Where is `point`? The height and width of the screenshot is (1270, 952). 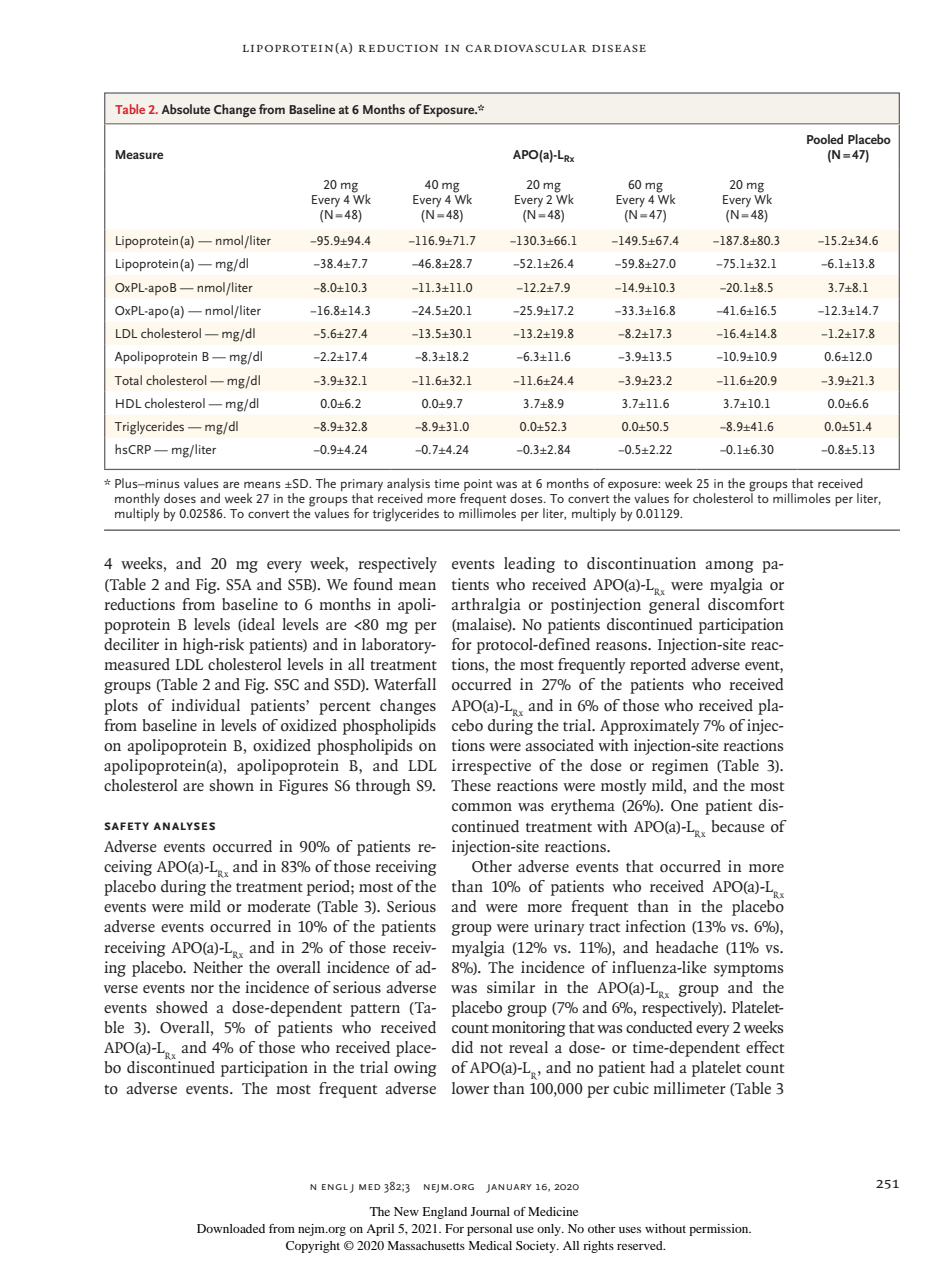 point is located at coordinates (478, 485).
